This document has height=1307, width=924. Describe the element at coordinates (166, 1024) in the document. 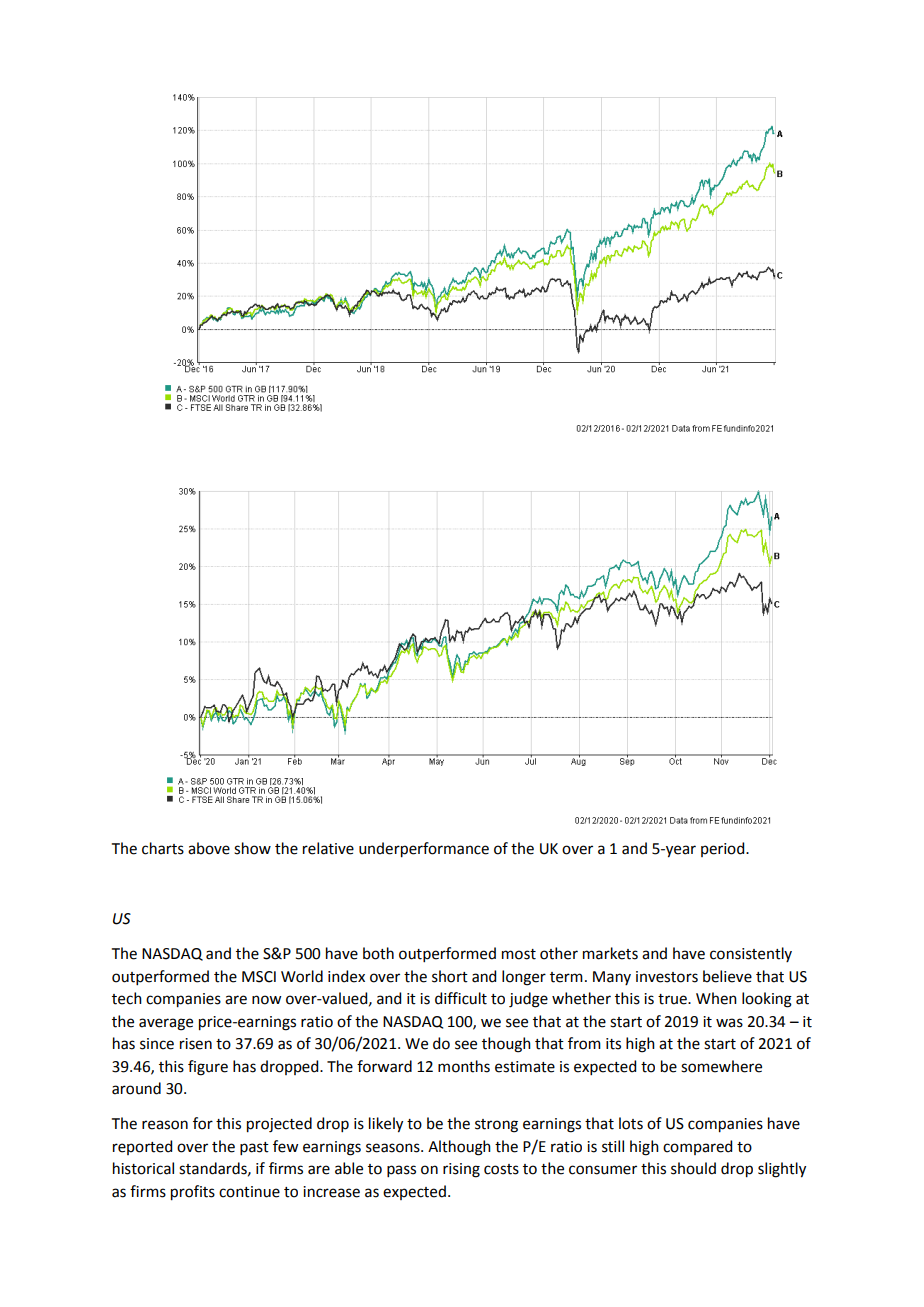

I see `average` at that location.
